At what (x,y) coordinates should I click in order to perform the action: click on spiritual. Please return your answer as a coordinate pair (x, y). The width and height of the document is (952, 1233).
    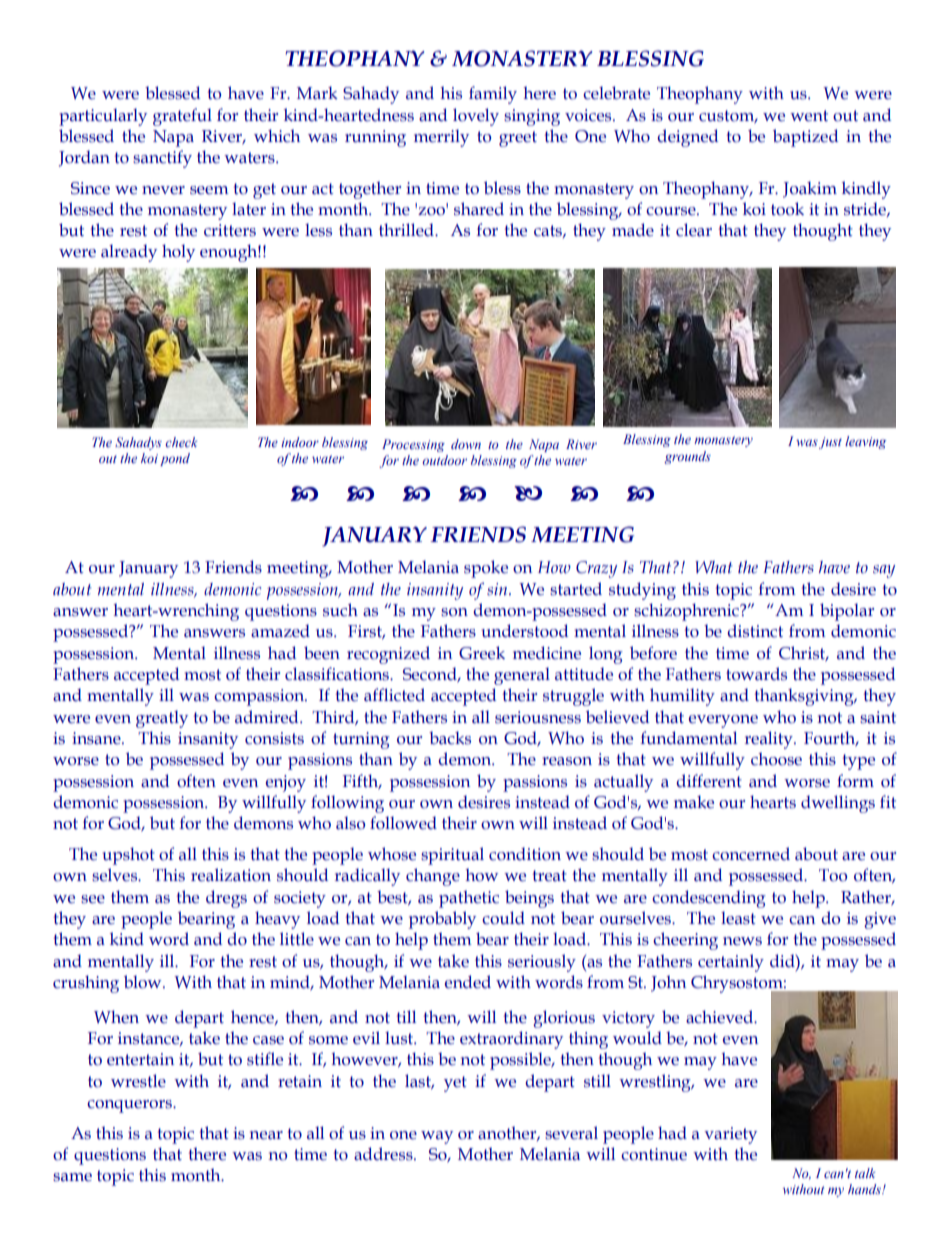
    Looking at the image, I should click on (452, 856).
